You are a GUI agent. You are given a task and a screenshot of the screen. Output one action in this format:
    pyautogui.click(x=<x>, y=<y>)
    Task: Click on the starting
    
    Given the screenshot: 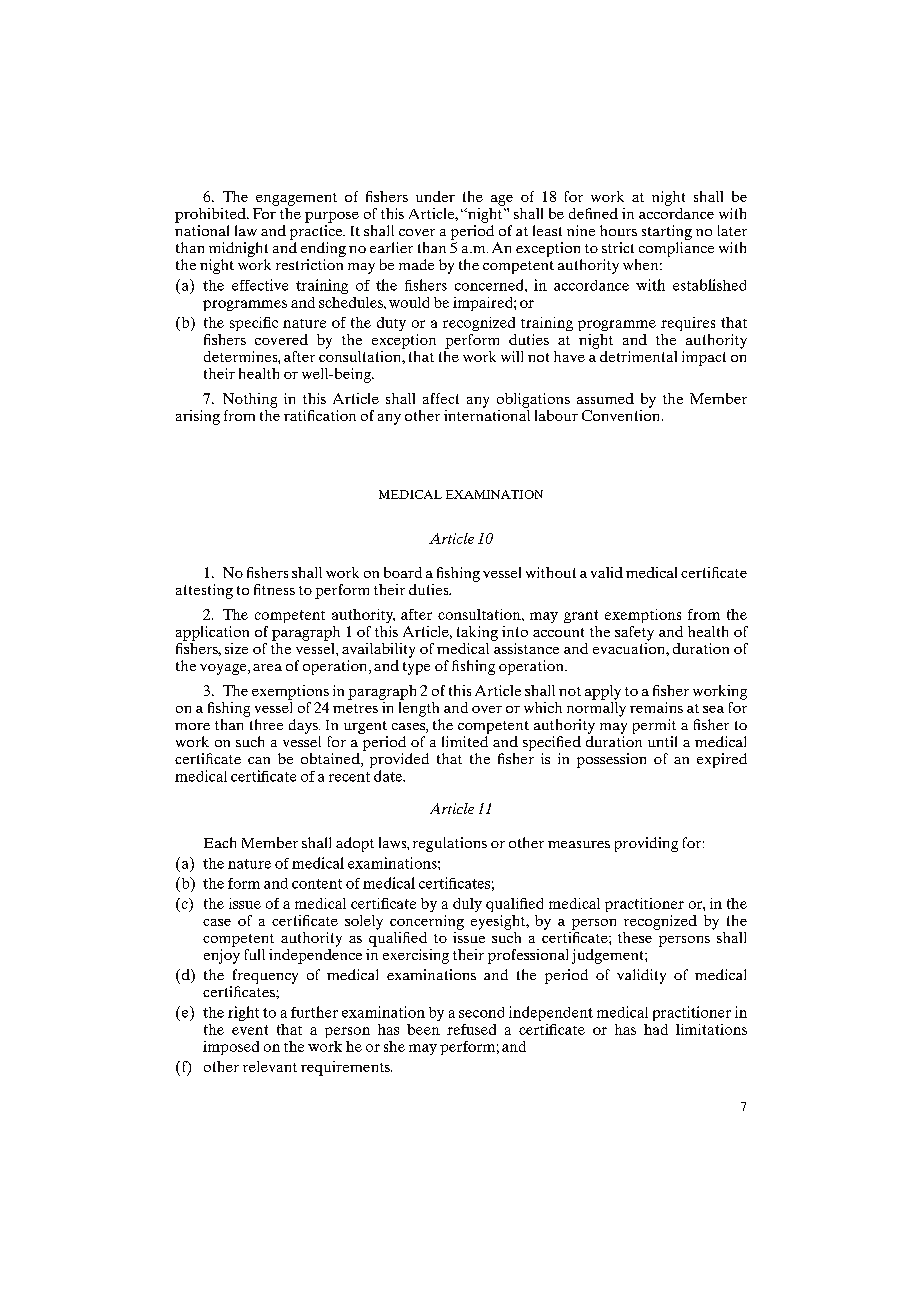 What is the action you would take?
    pyautogui.click(x=667, y=232)
